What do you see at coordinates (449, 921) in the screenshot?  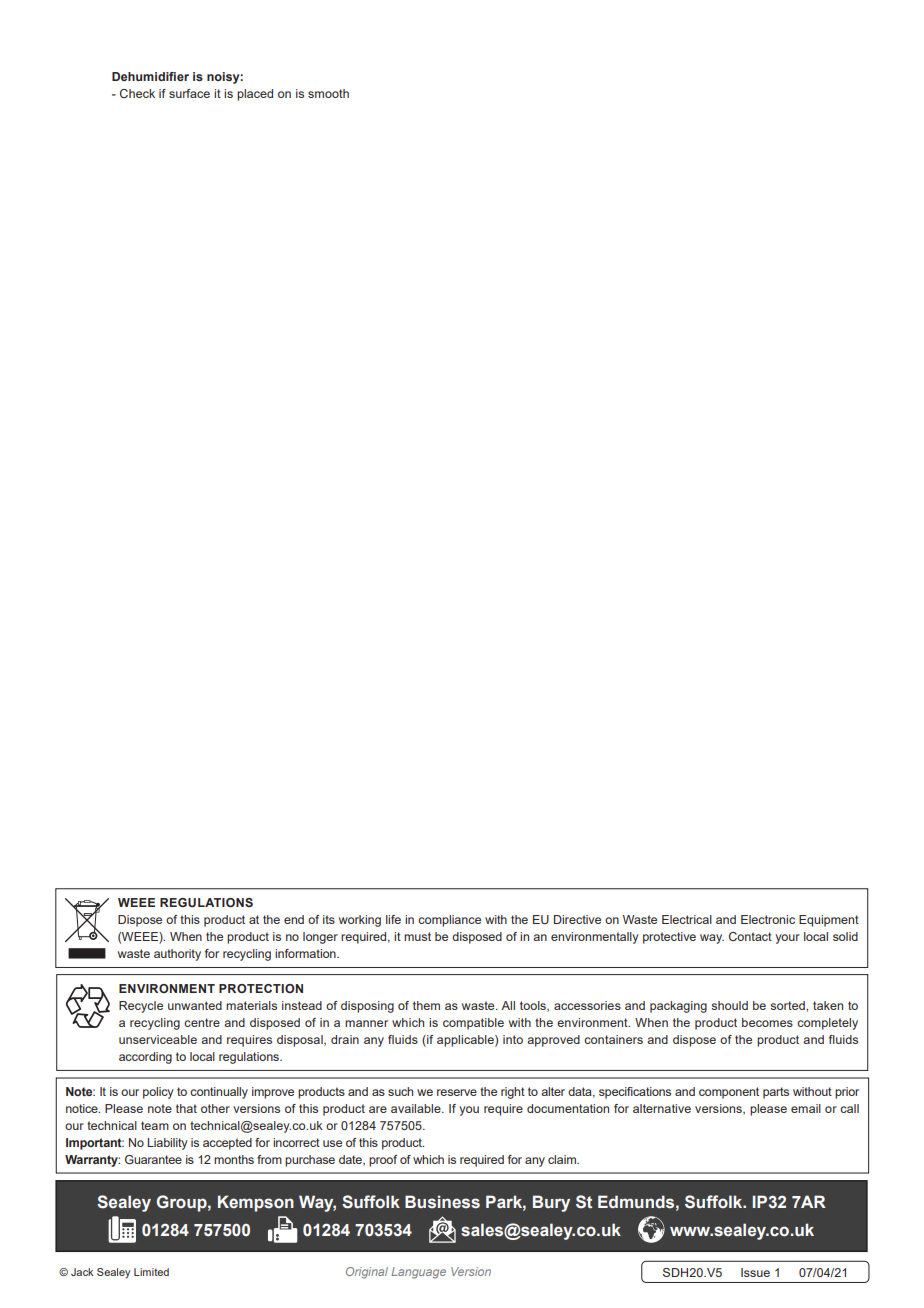 I see `compliance` at bounding box center [449, 921].
